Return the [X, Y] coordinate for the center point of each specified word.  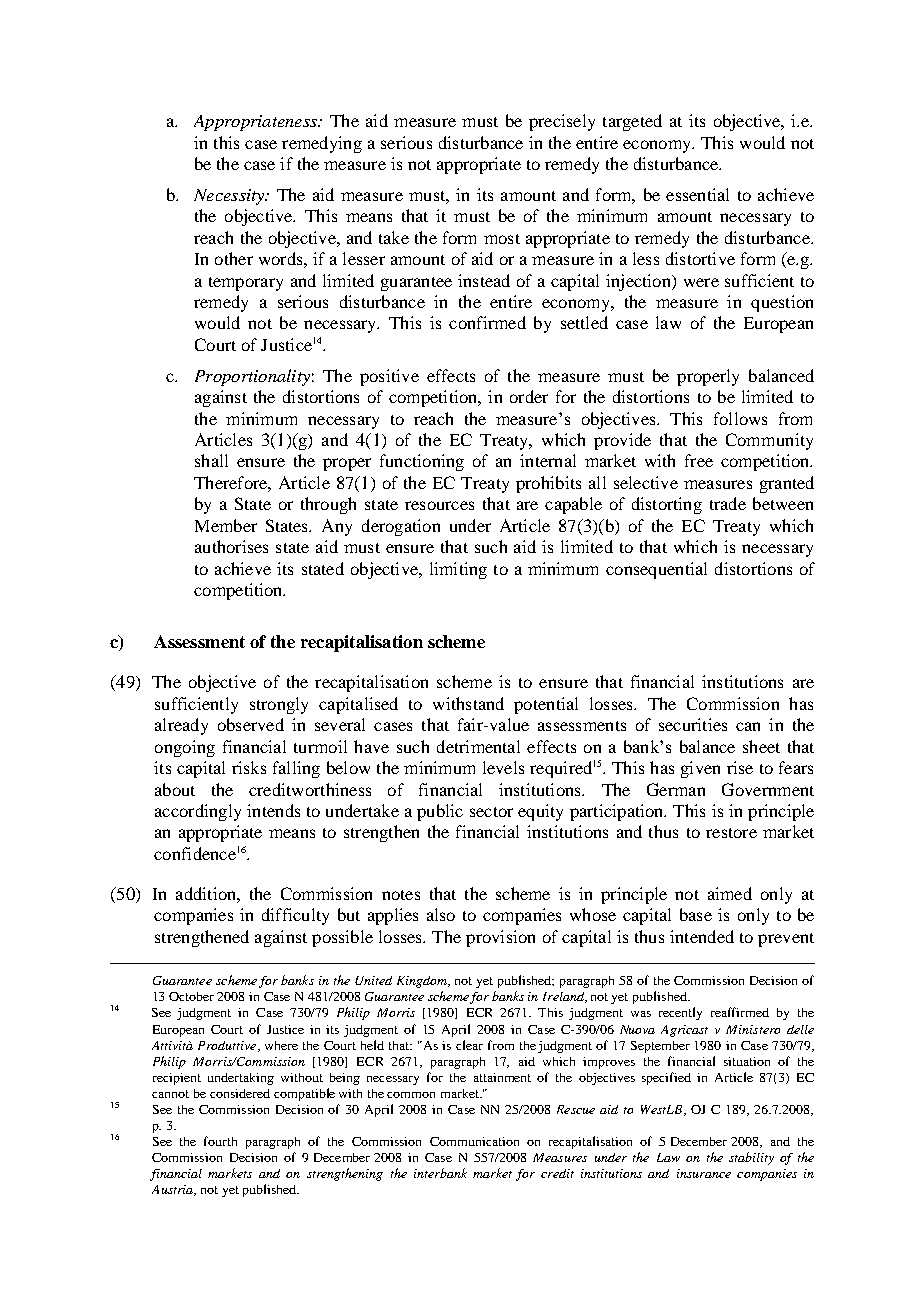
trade [728, 503]
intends [273, 810]
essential [697, 194]
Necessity [230, 197]
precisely [562, 122]
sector [491, 812]
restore [731, 833]
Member [226, 525]
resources [439, 505]
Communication [474, 1141]
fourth [220, 1141]
